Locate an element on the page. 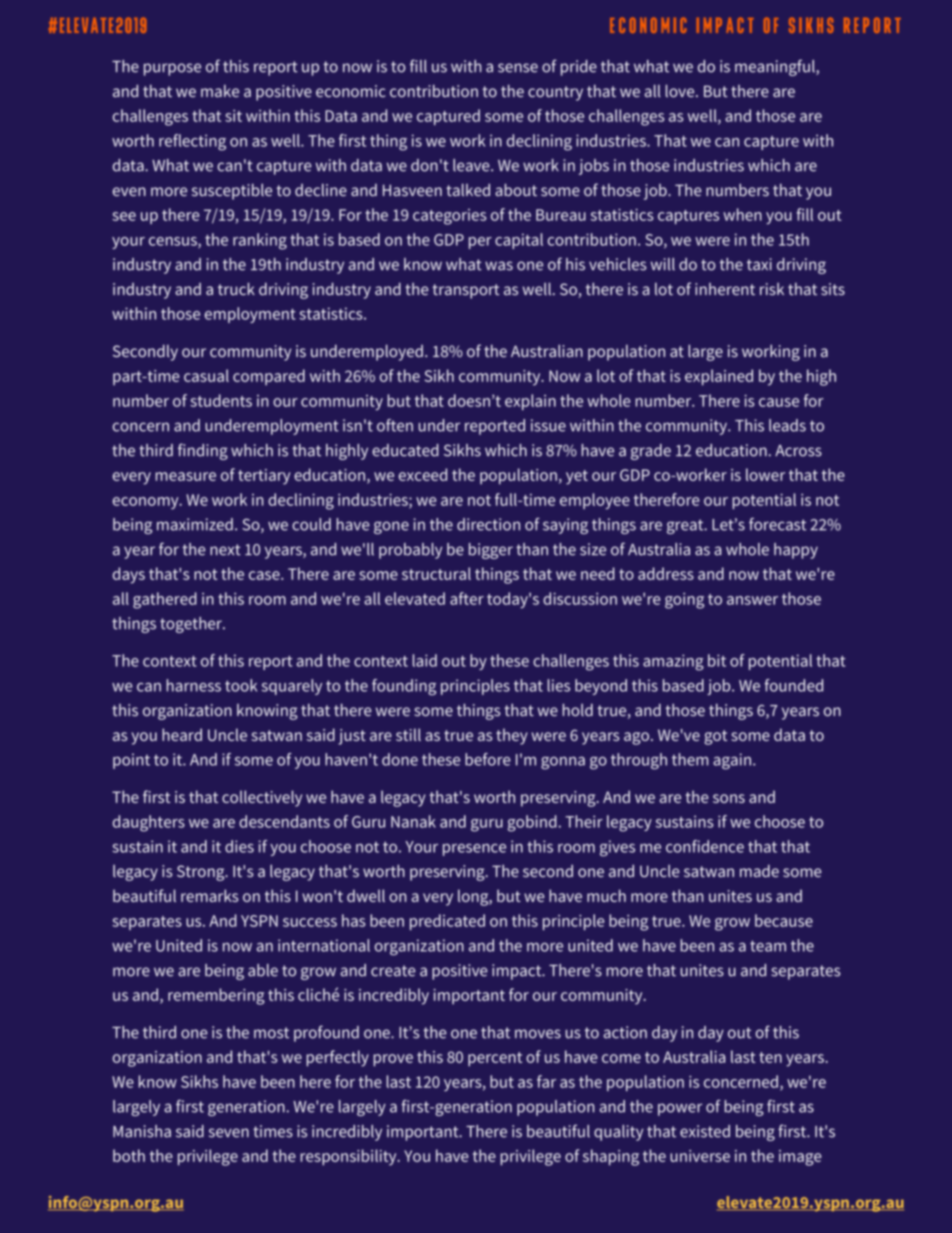 Image resolution: width=952 pixels, height=1233 pixels. make is located at coordinates (220, 91).
